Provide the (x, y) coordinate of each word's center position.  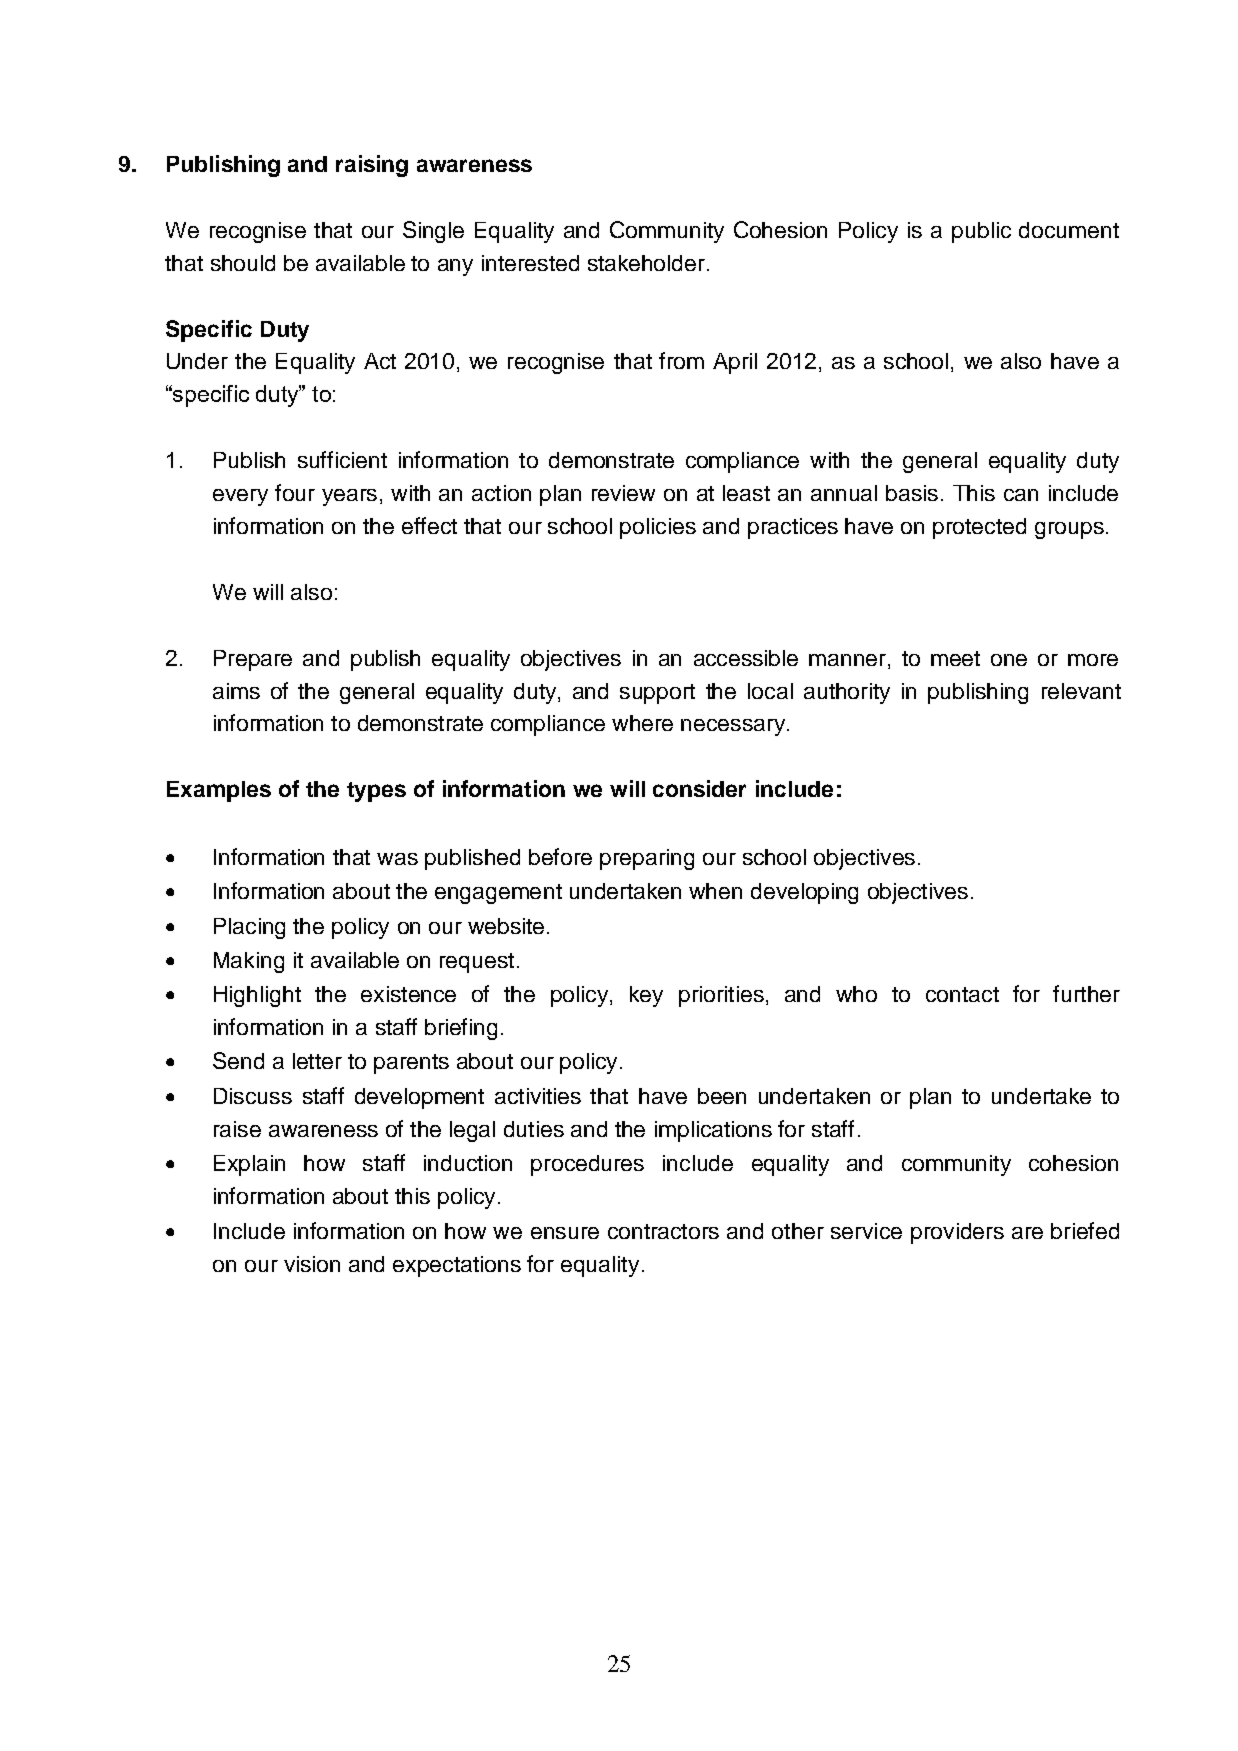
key (646, 996)
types (376, 792)
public (981, 232)
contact (962, 994)
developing (804, 893)
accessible (746, 658)
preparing (647, 859)
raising (372, 166)
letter (317, 1061)
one (1009, 660)
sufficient (342, 459)
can (1021, 495)
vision (312, 1264)
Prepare (253, 660)
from (681, 360)
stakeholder (646, 263)
